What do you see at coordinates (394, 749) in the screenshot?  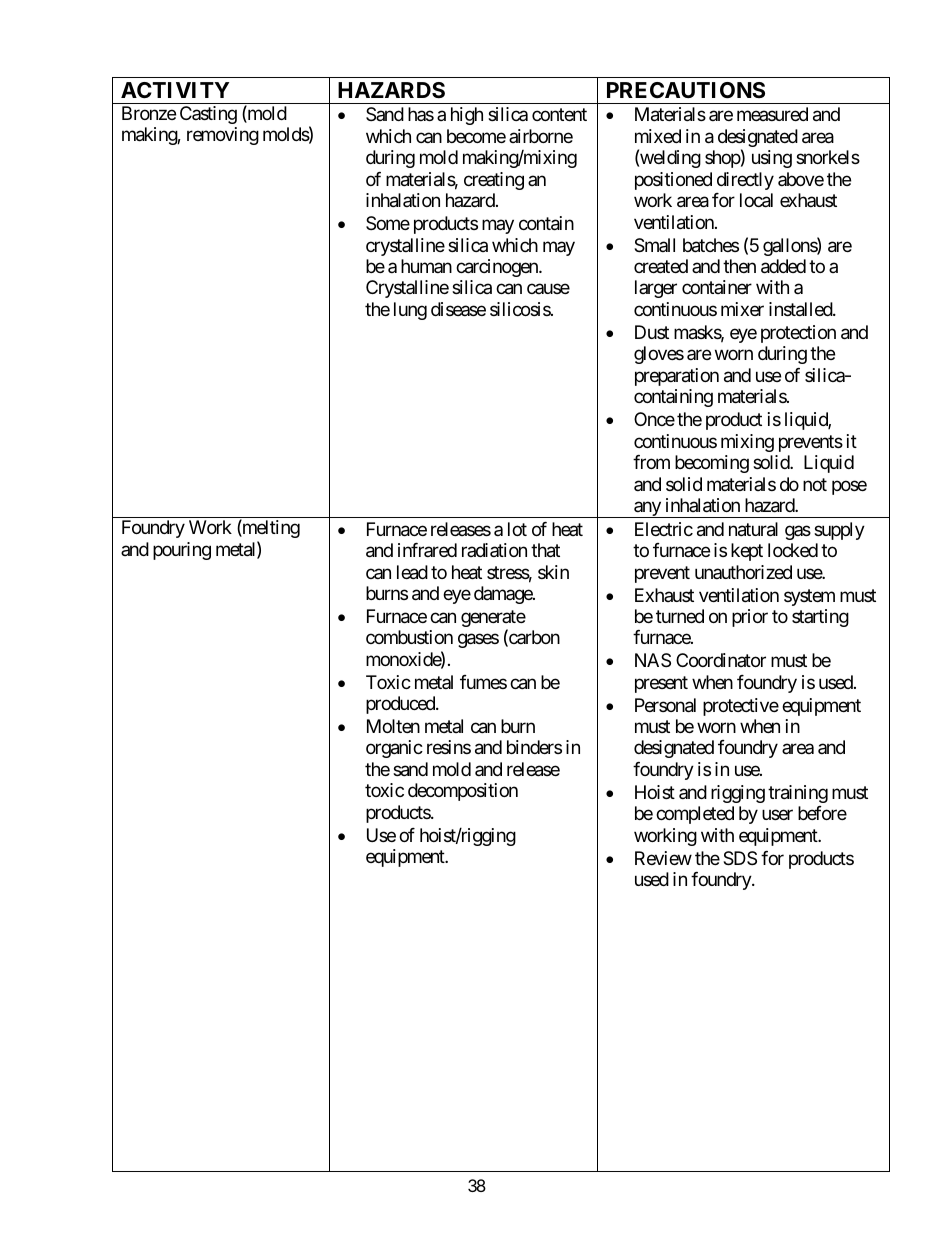 I see `organic` at bounding box center [394, 749].
